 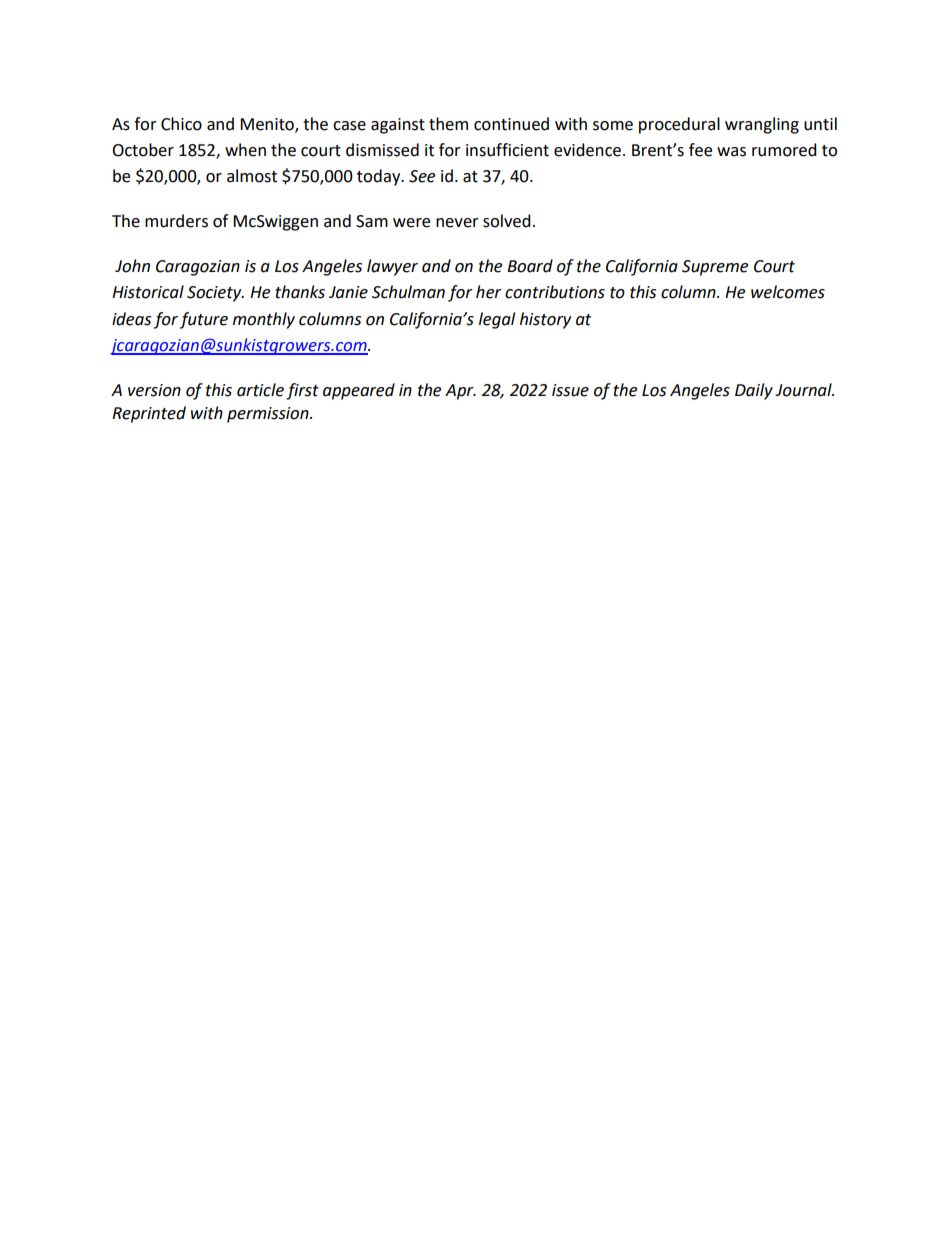 I want to click on permission, so click(x=269, y=415).
